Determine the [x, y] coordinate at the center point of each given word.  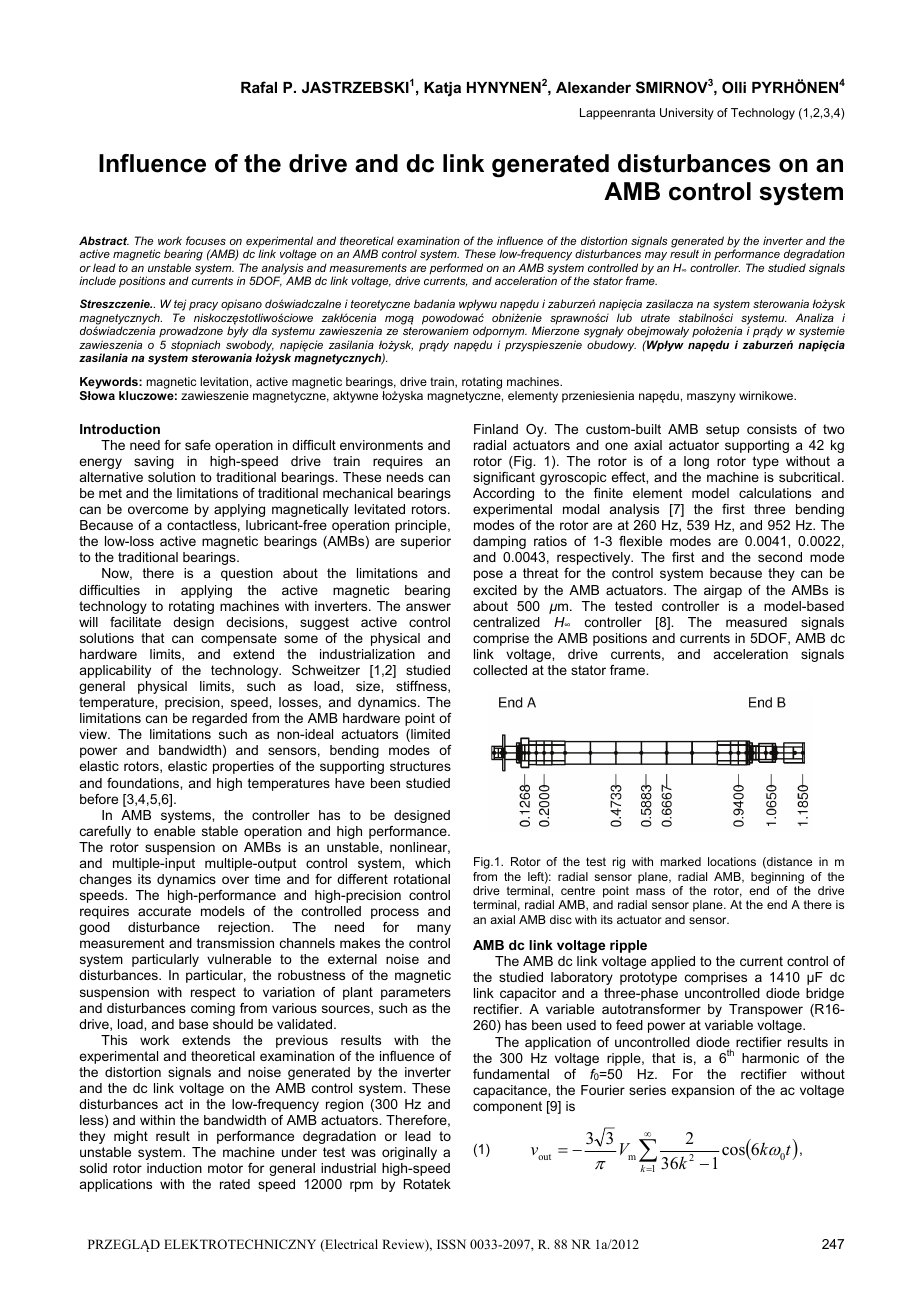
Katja [442, 89]
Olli [734, 87]
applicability [115, 671]
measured [756, 622]
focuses [206, 240]
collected [500, 670]
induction [174, 1168]
